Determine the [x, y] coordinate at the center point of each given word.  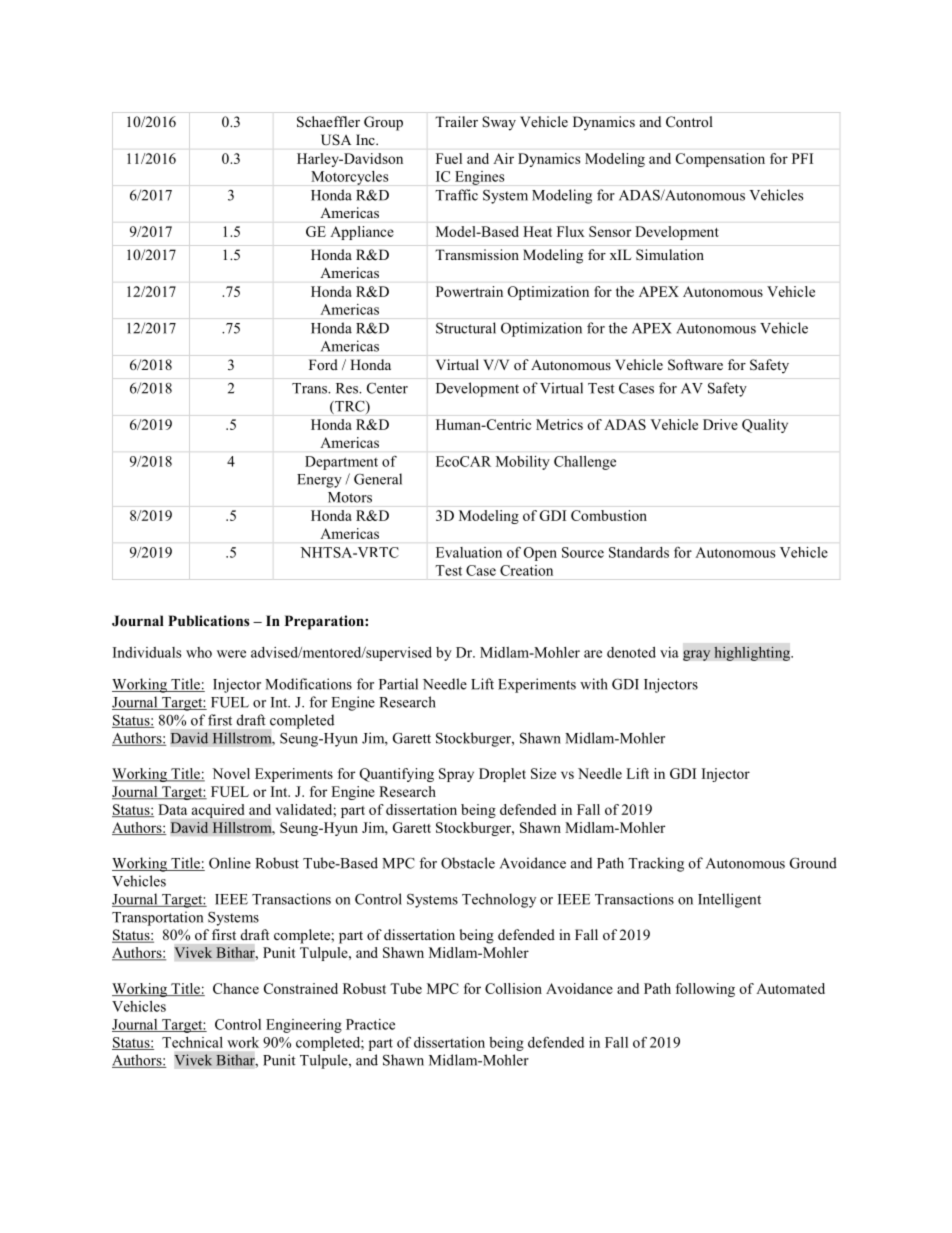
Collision [513, 988]
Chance [236, 988]
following [705, 990]
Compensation [720, 160]
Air [504, 158]
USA [336, 139]
